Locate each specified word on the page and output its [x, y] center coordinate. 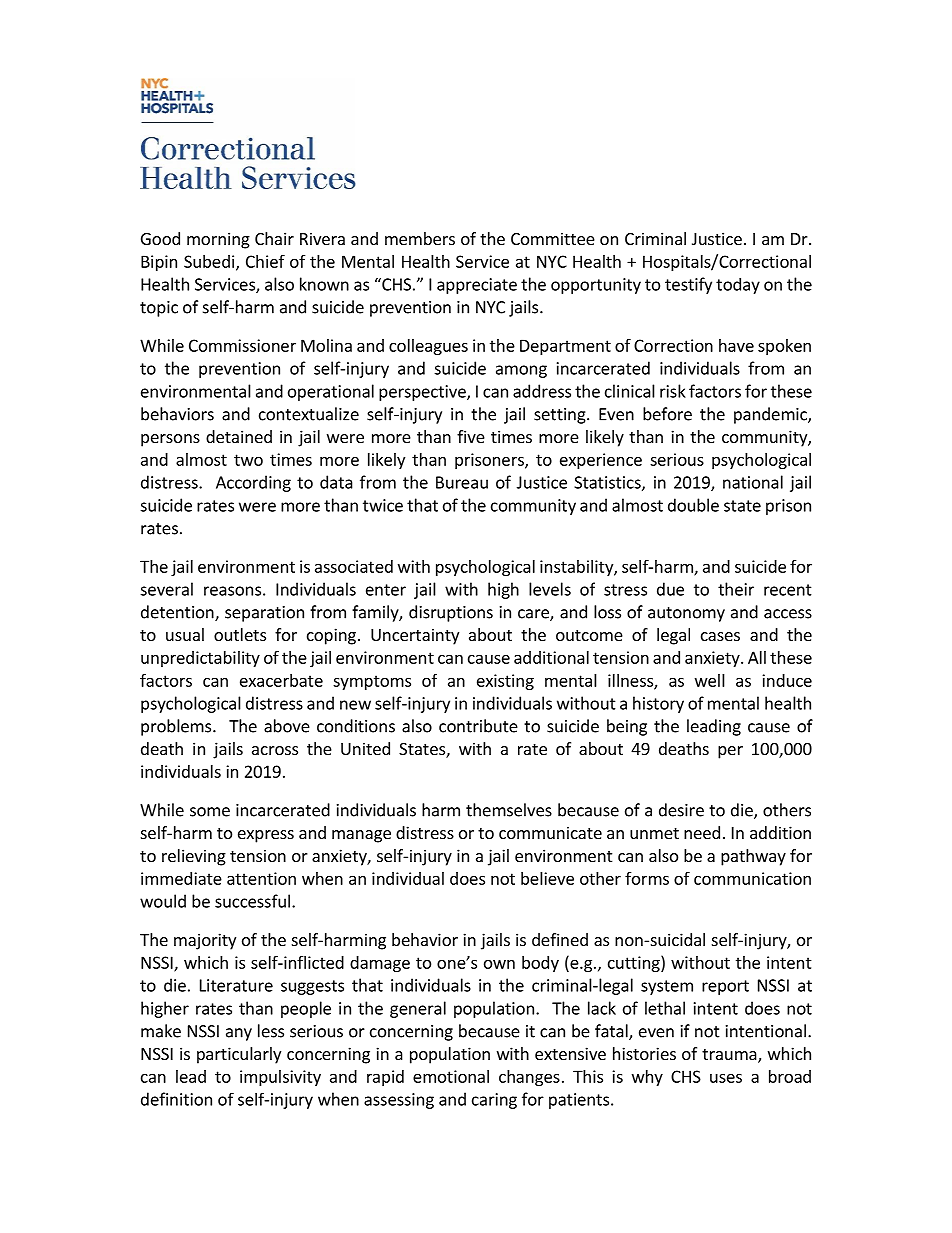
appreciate [477, 286]
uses [726, 1078]
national [753, 482]
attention [261, 878]
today [738, 286]
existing [505, 682]
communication [752, 878]
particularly [239, 1055]
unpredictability [200, 659]
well [710, 680]
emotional [451, 1076]
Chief [265, 261]
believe [547, 878]
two [248, 460]
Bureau [462, 482]
